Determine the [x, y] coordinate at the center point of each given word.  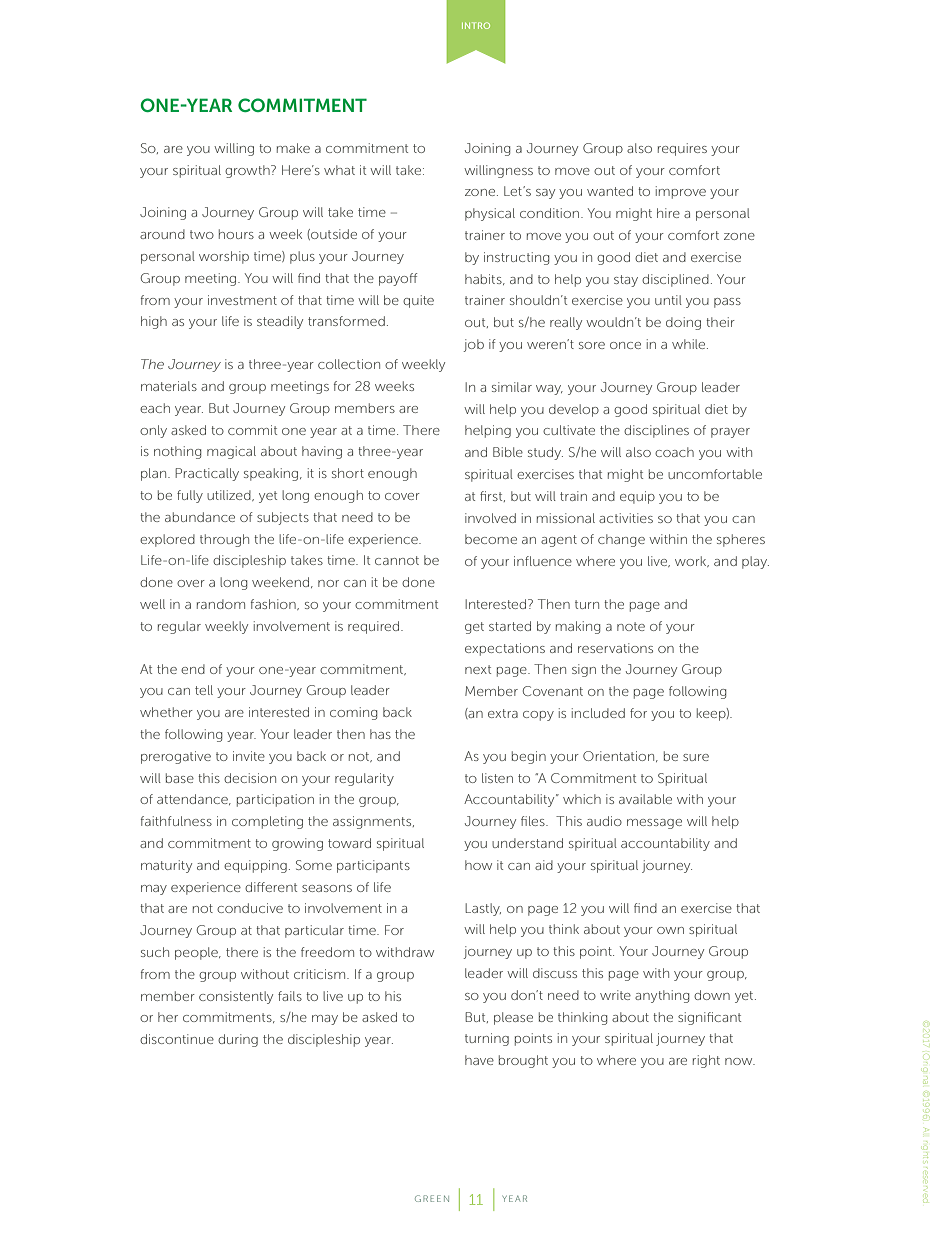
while [690, 344]
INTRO [476, 25]
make [293, 148]
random [221, 604]
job [473, 345]
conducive [250, 908]
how [478, 865]
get [474, 628]
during [238, 1040]
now [740, 1061]
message [654, 824]
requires [682, 149]
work [692, 561]
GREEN [432, 1198]
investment [242, 300]
